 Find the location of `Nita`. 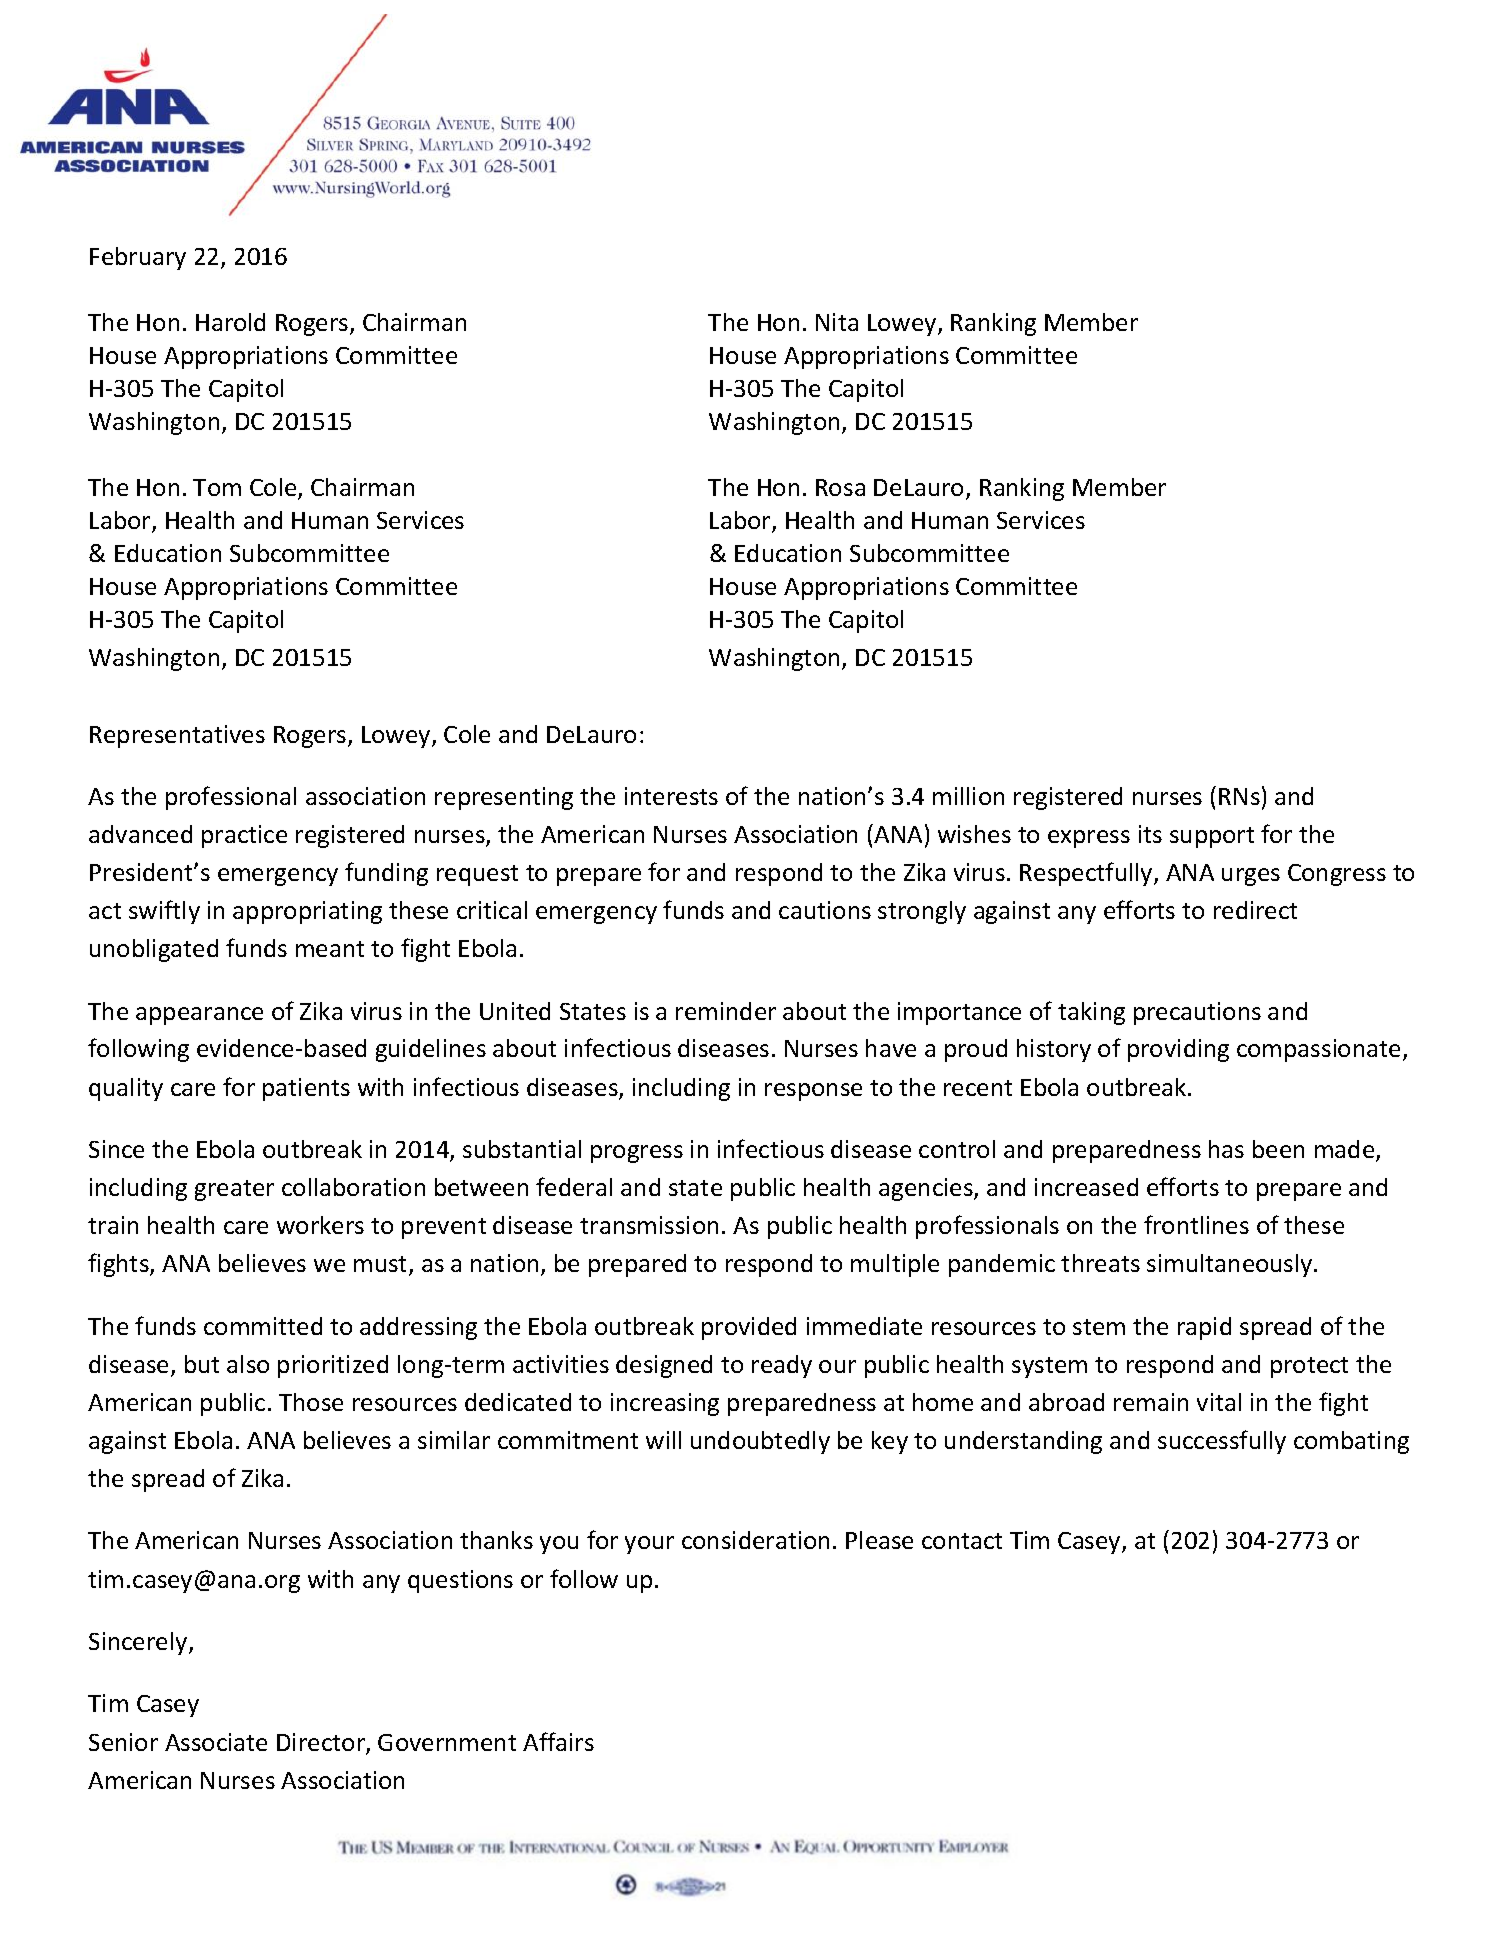

Nita is located at coordinates (837, 322).
